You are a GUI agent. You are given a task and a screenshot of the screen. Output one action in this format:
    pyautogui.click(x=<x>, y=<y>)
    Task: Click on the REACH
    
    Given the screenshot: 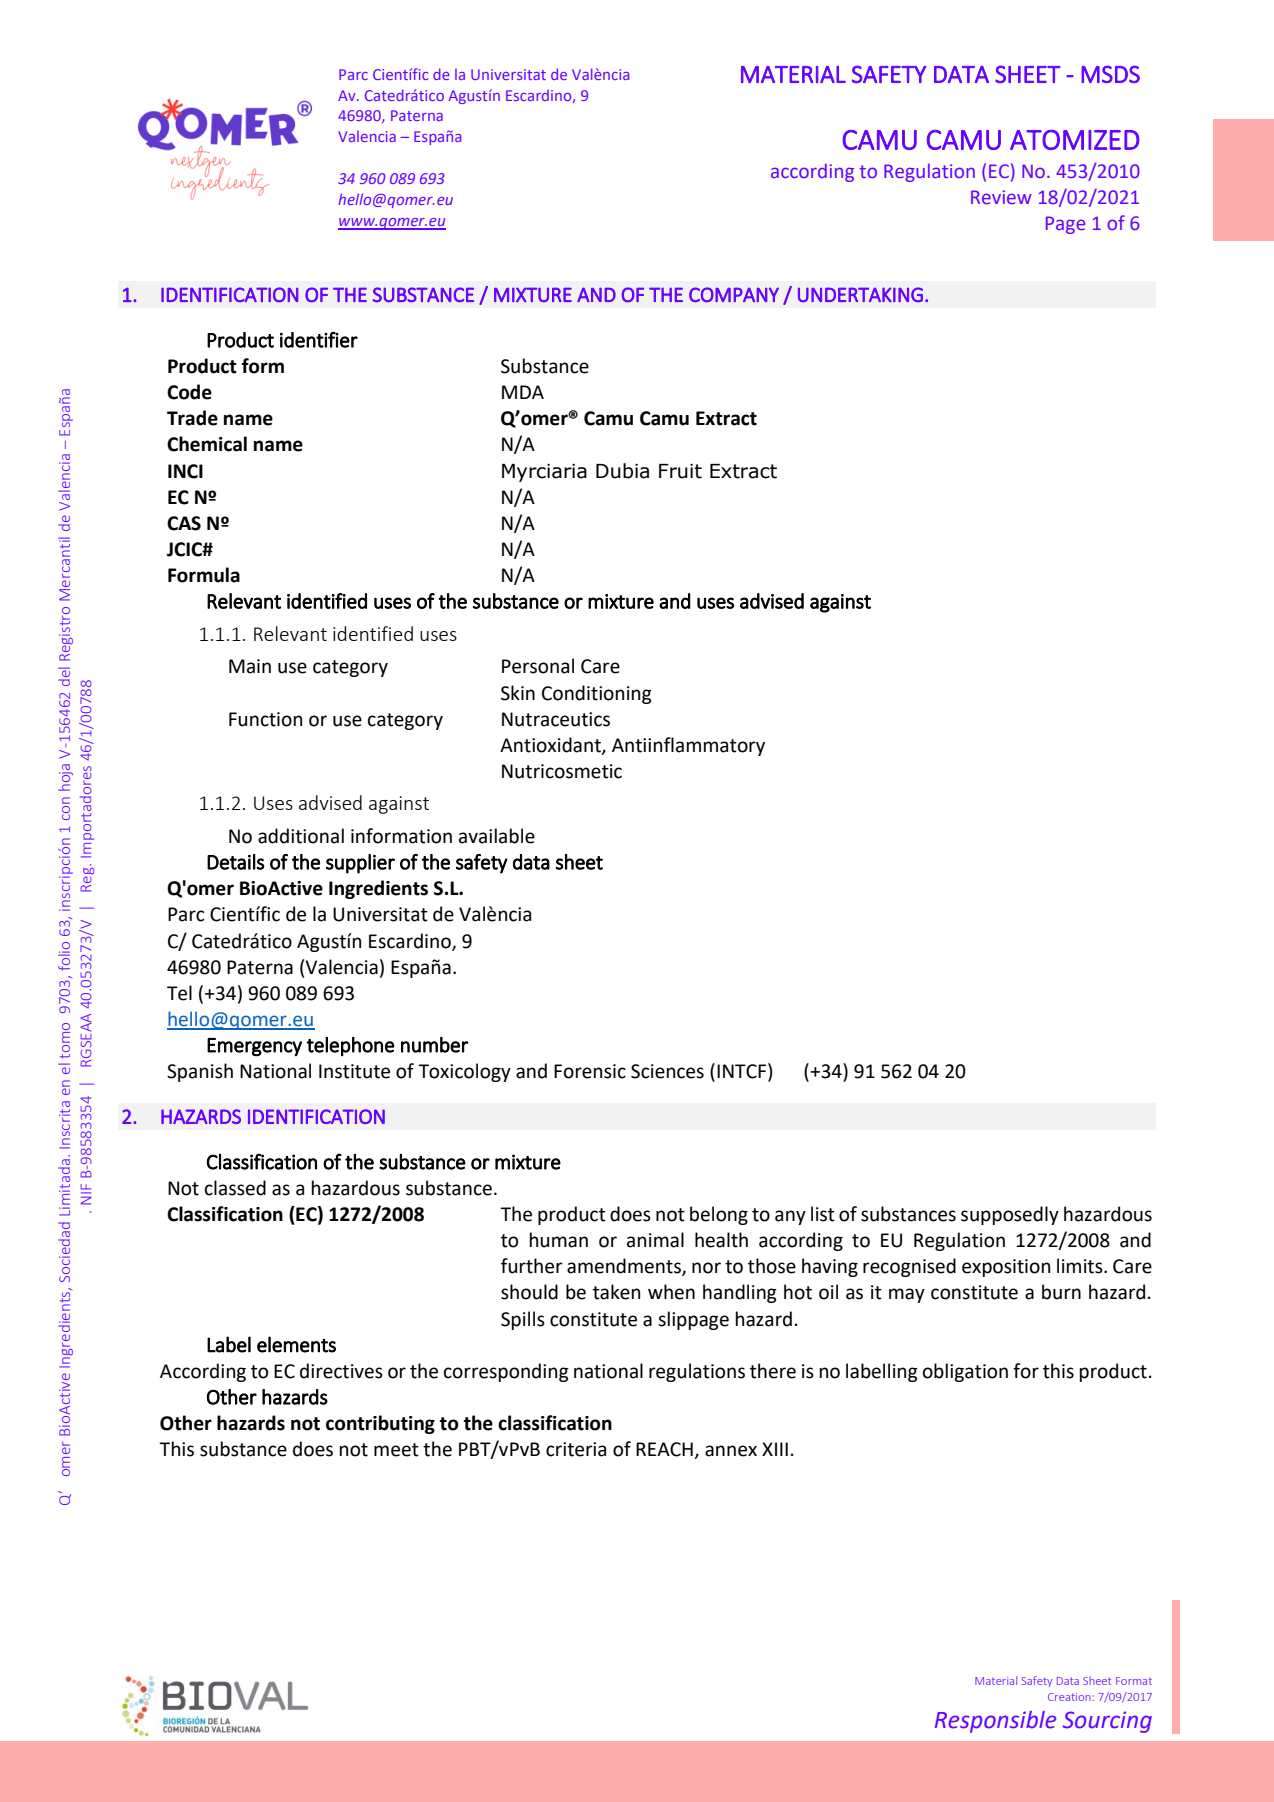 What is the action you would take?
    pyautogui.click(x=665, y=1450)
